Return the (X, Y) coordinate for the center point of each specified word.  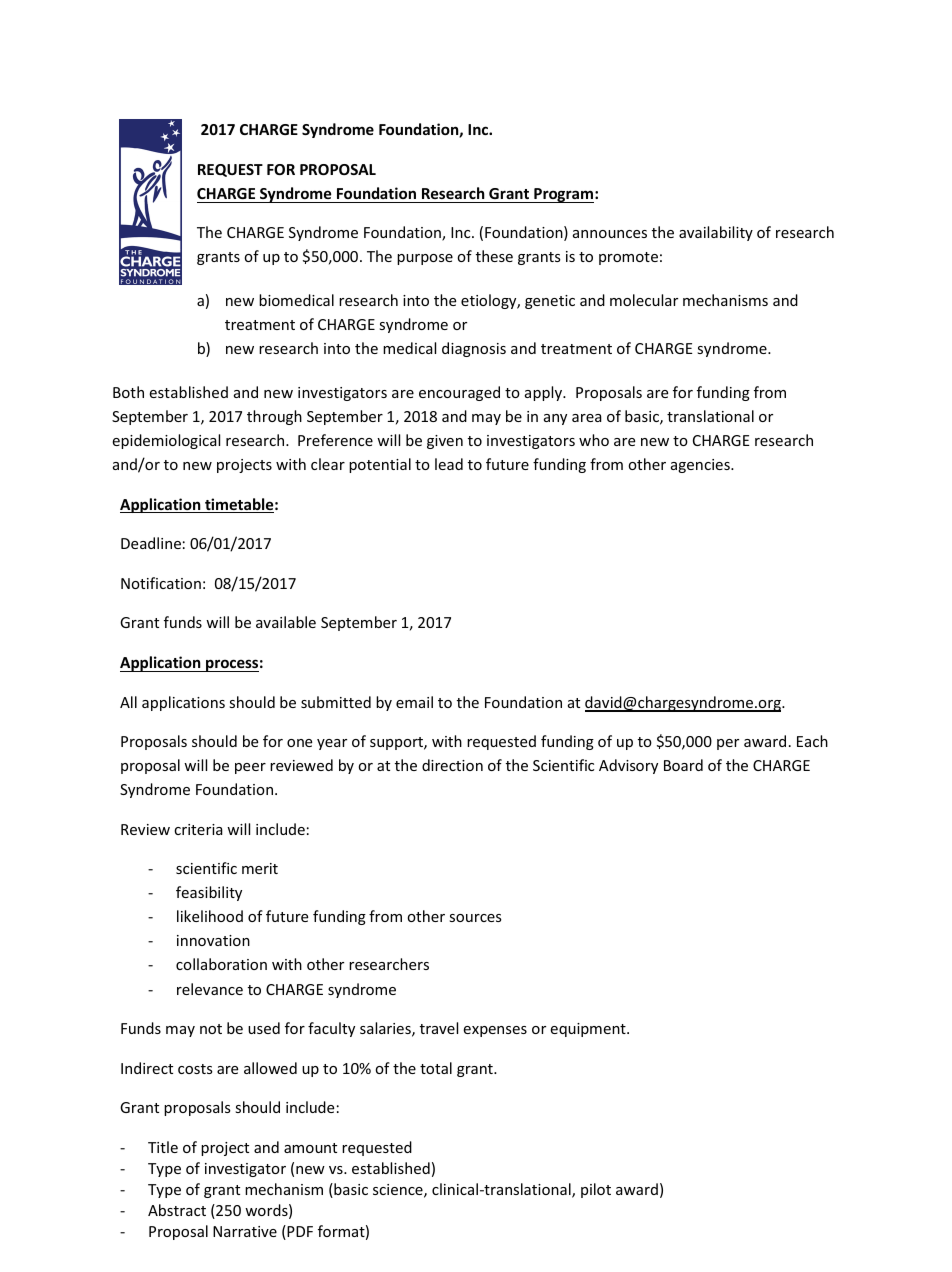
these (494, 256)
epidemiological (166, 441)
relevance (210, 989)
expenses (495, 1031)
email (414, 702)
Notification (161, 583)
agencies (701, 466)
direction (452, 765)
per (728, 744)
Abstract (177, 1210)
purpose (425, 259)
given (445, 442)
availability (716, 233)
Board (683, 765)
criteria (198, 829)
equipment (589, 1030)
